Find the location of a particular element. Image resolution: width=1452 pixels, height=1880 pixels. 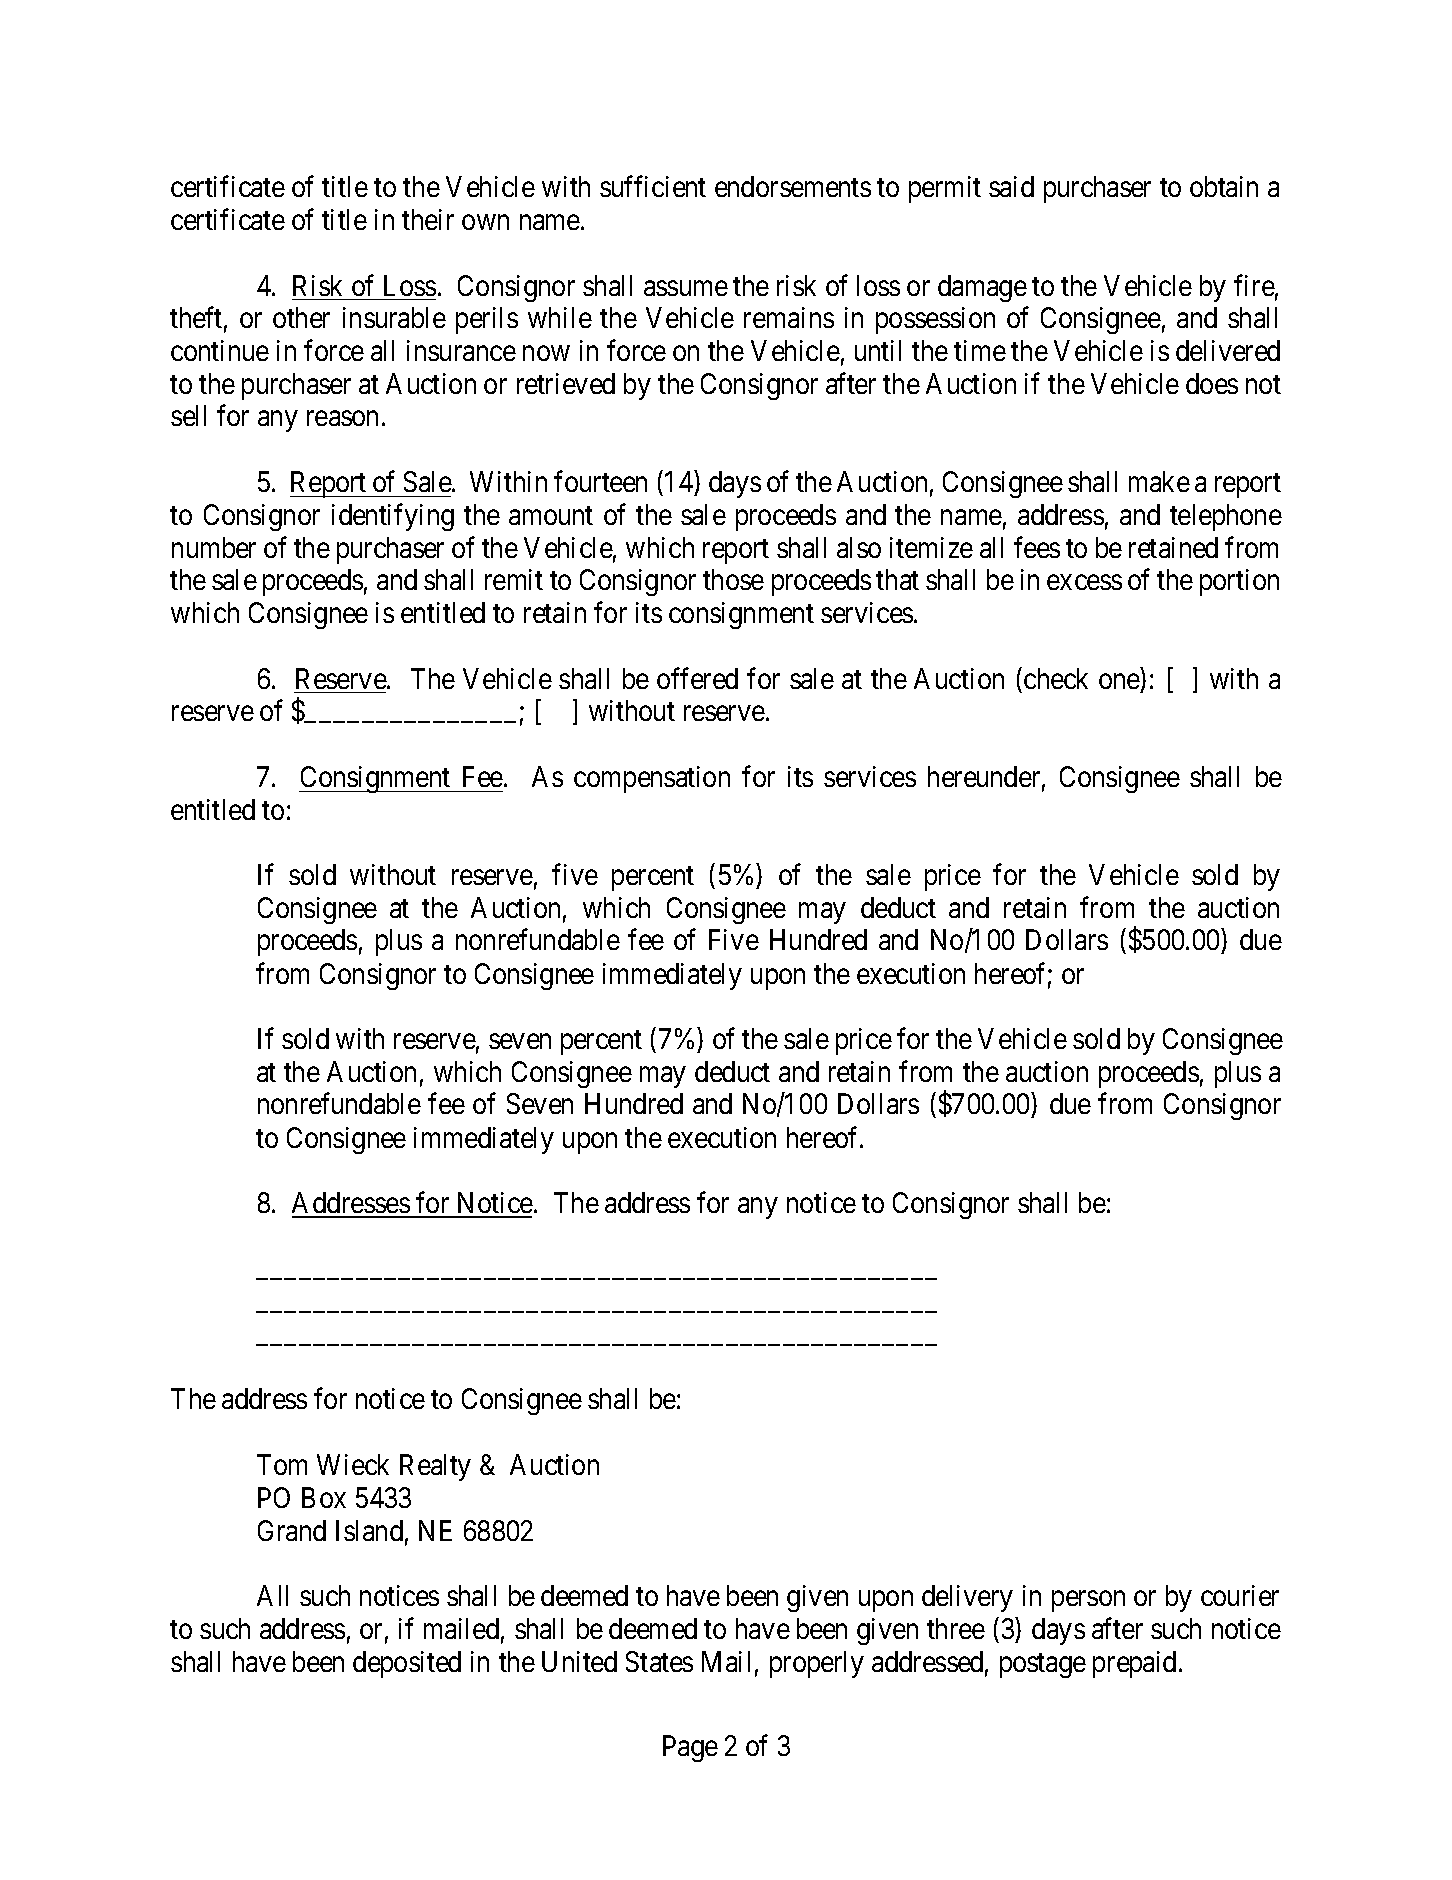

number is located at coordinates (214, 547).
